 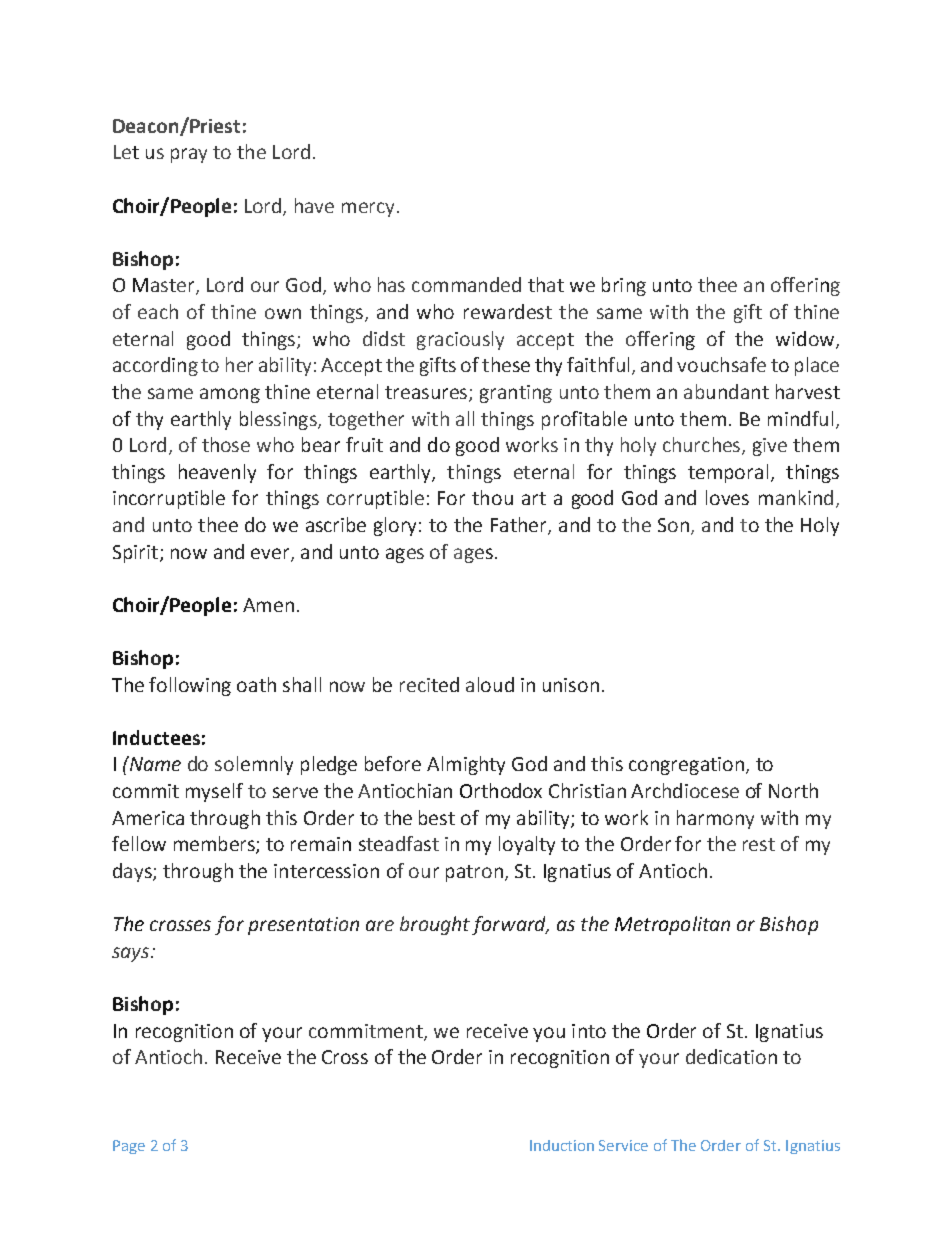 I want to click on harmony, so click(x=715, y=819).
